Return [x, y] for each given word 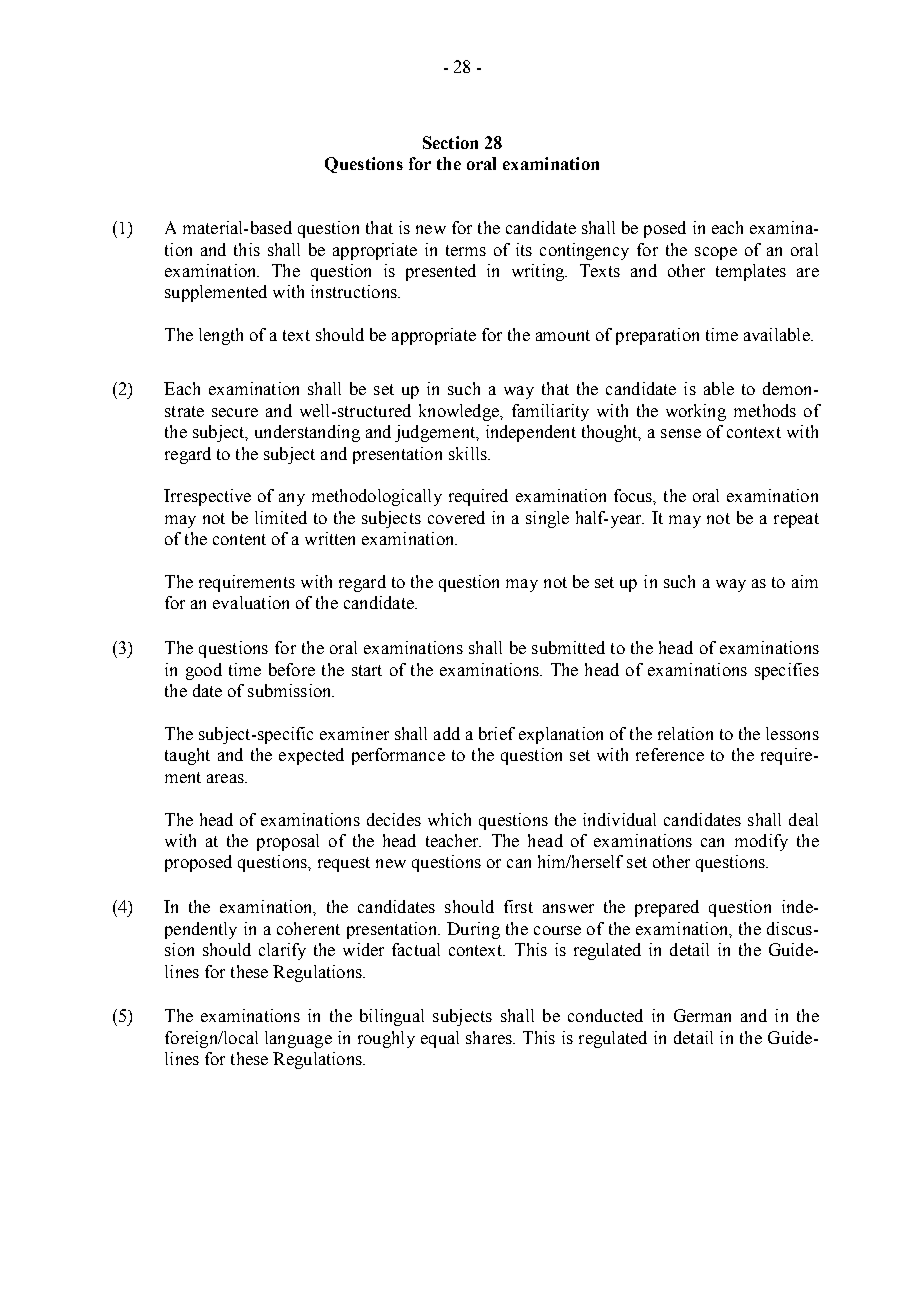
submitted [568, 647]
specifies [787, 671]
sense [681, 433]
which [449, 819]
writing [539, 272]
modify [761, 842]
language [298, 1039]
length [221, 336]
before [292, 669]
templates [751, 272]
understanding [307, 433]
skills [469, 453]
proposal [288, 842]
